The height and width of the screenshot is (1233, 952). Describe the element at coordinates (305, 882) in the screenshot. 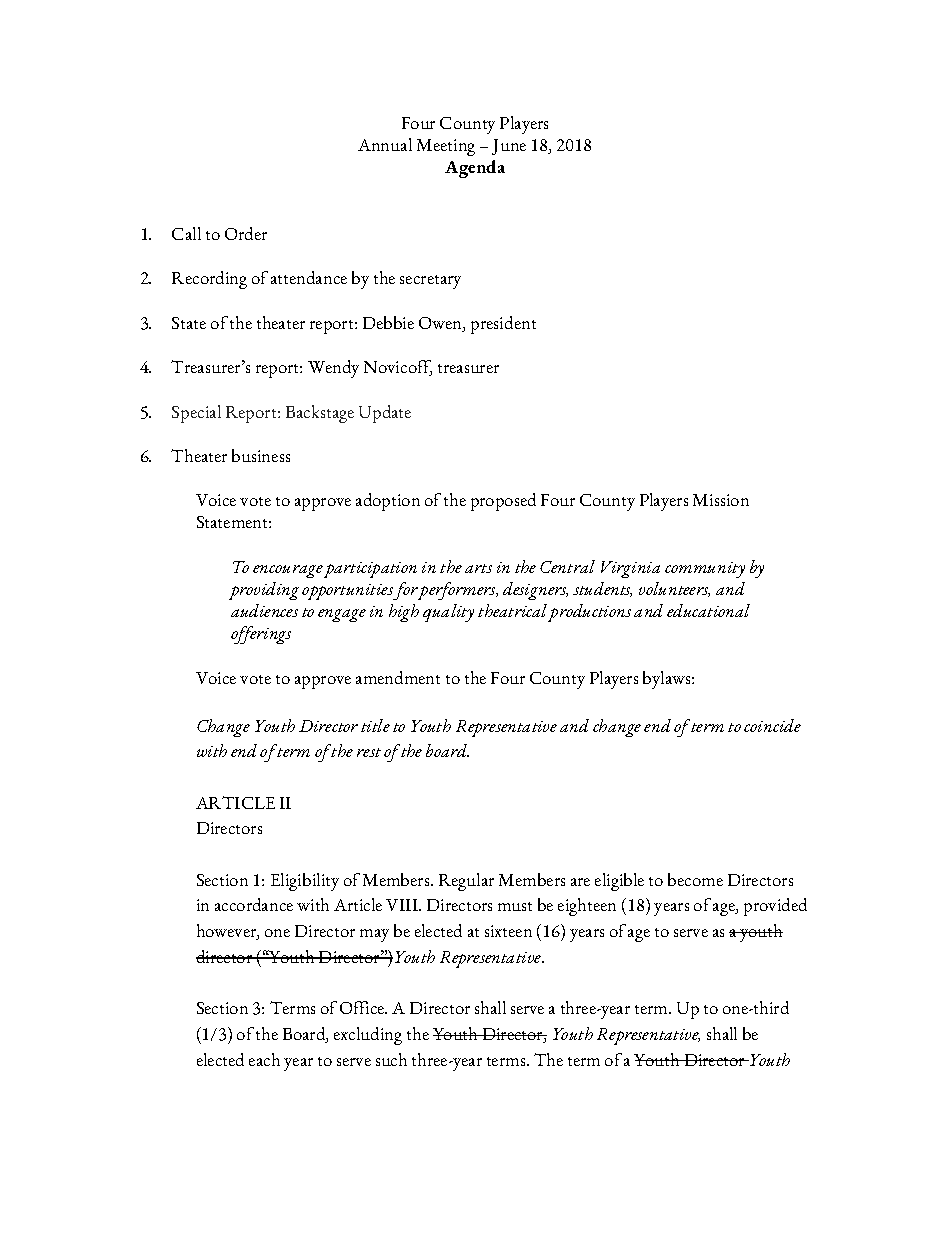

I see `Eligibility` at that location.
